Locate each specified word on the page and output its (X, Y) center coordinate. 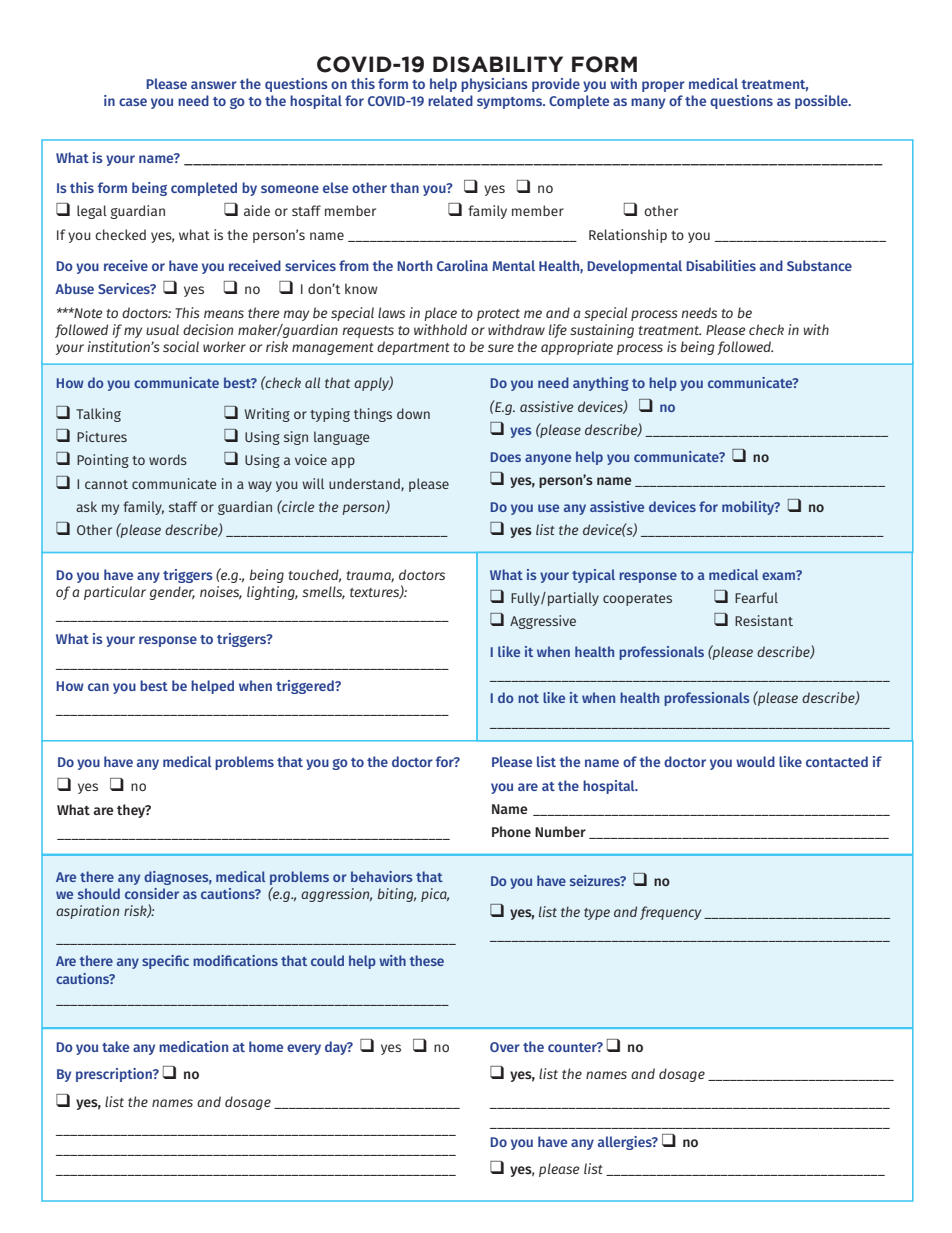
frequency (670, 913)
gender (172, 593)
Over (505, 1047)
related (450, 100)
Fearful (756, 597)
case (133, 102)
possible (822, 102)
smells (323, 592)
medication (193, 1046)
